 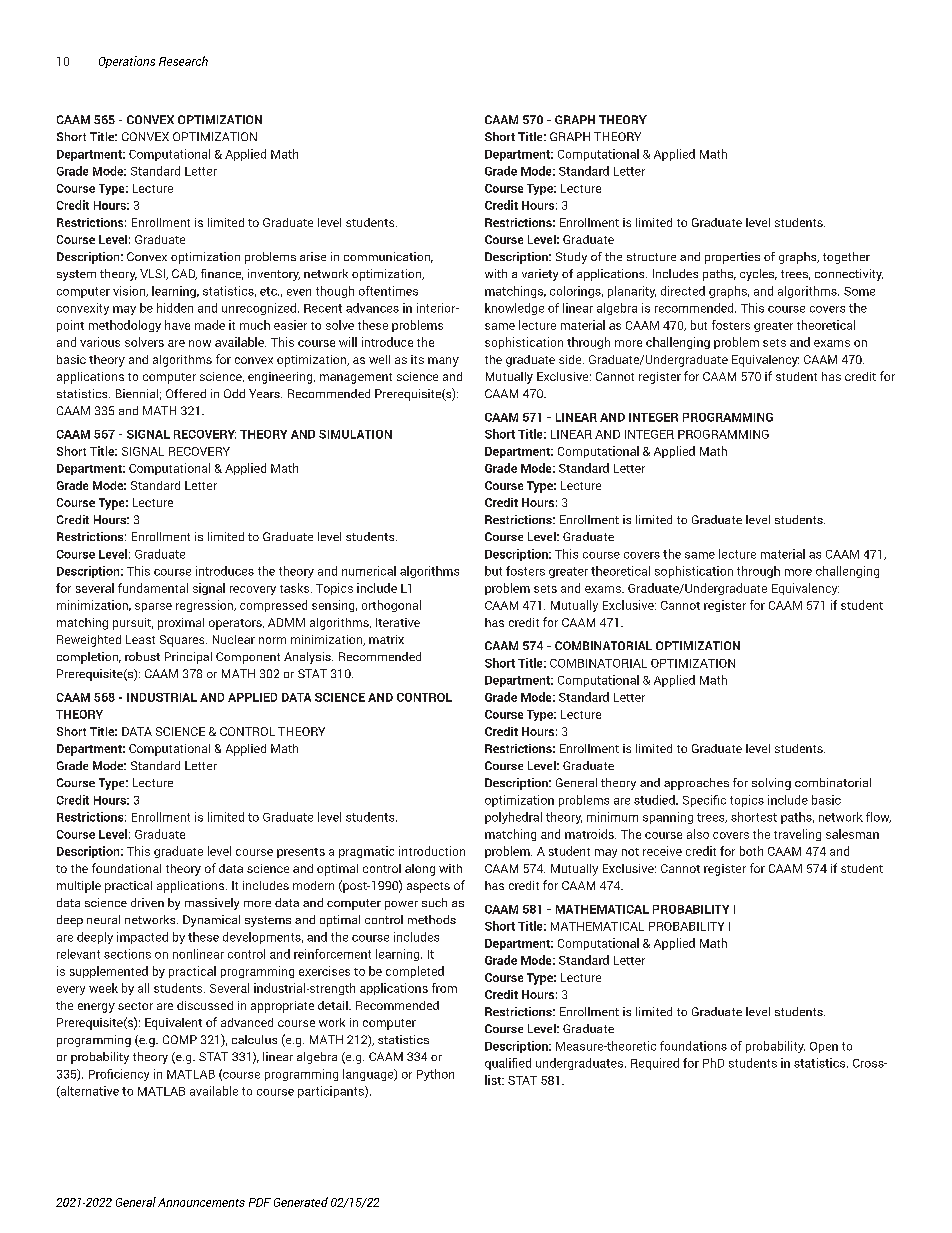 What do you see at coordinates (571, 258) in the screenshot?
I see `Study` at bounding box center [571, 258].
